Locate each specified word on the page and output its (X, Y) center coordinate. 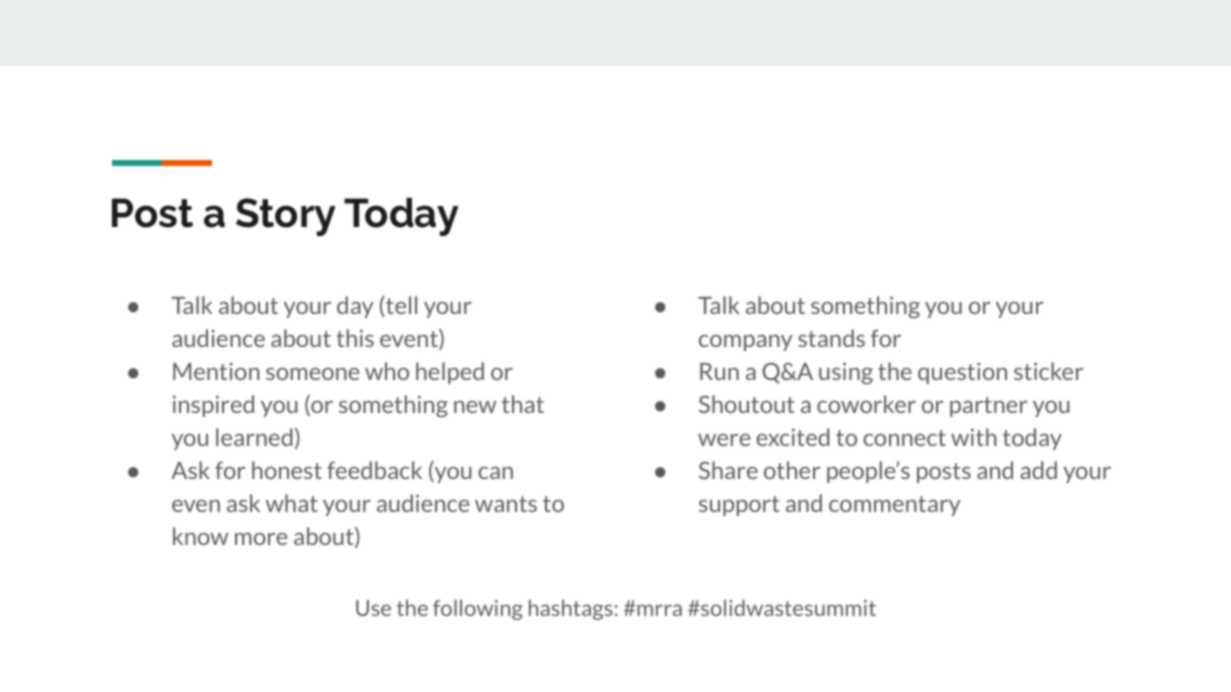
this (355, 338)
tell (400, 305)
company (746, 343)
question (962, 373)
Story (286, 217)
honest (287, 470)
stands (831, 338)
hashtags (571, 609)
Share (728, 470)
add (1038, 470)
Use (373, 608)
